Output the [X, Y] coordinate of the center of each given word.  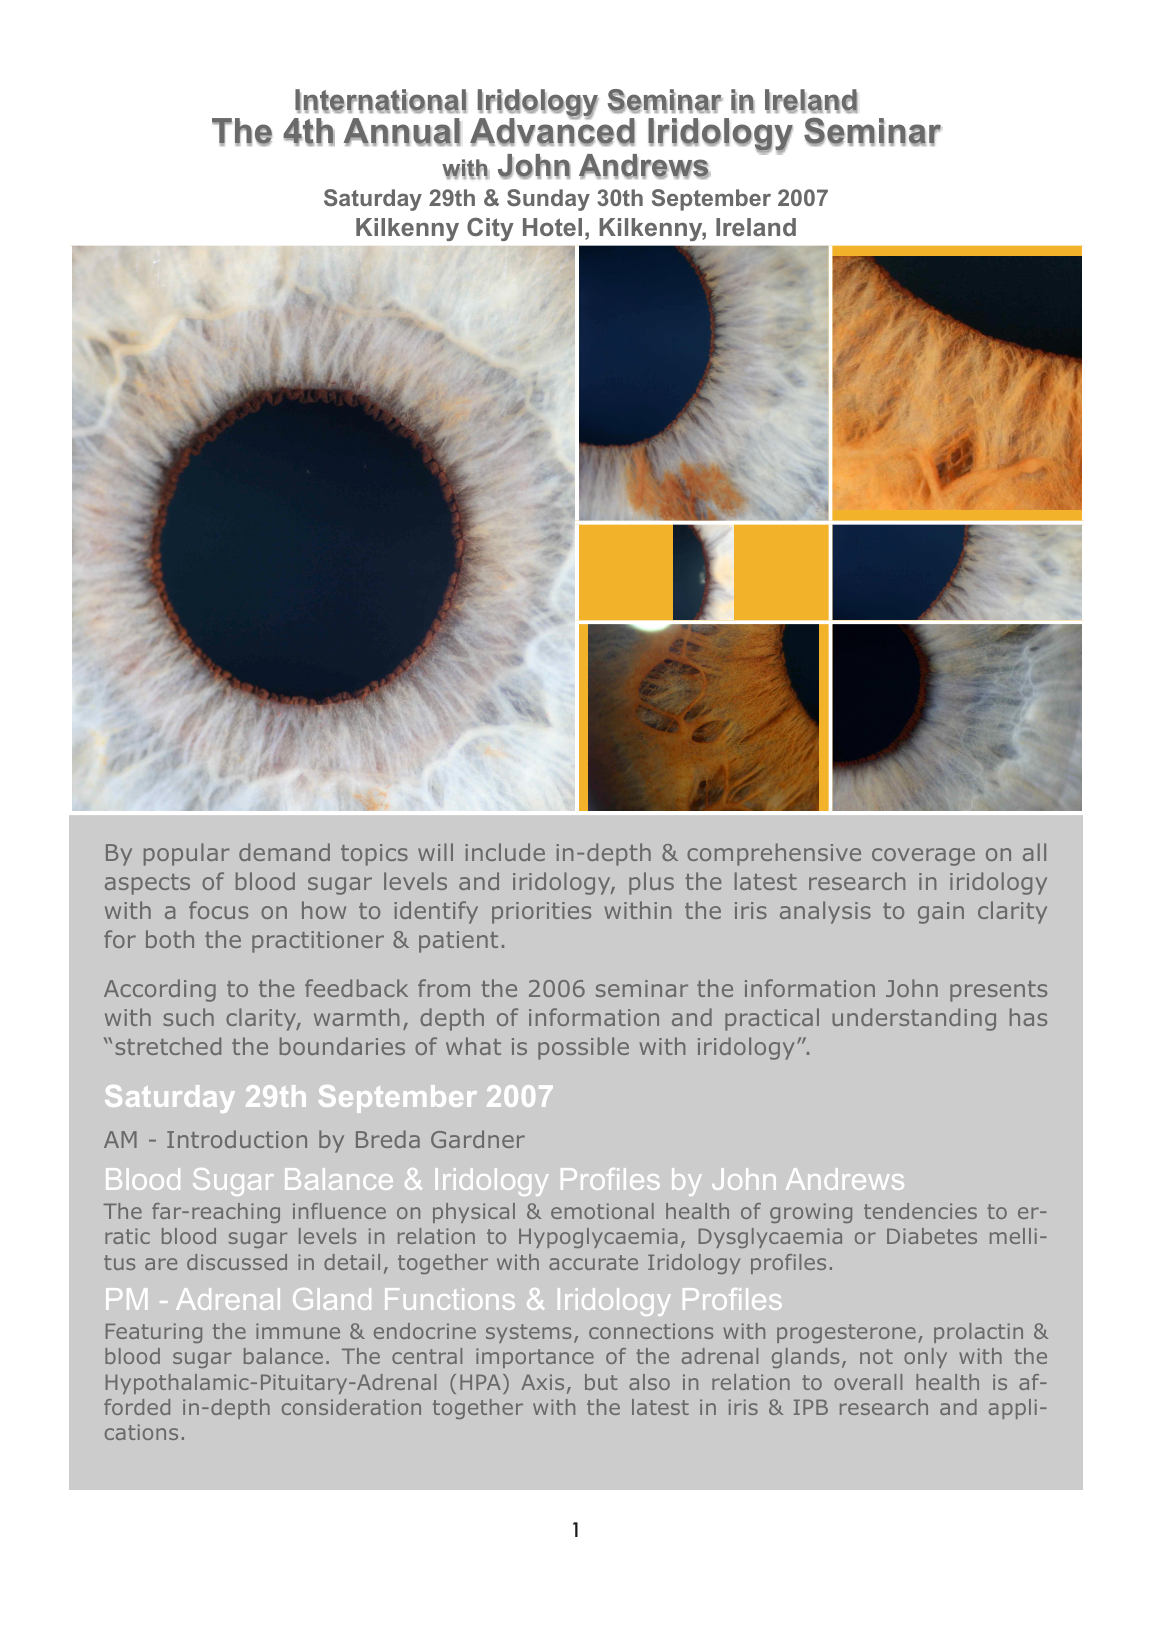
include [505, 852]
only [925, 1358]
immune [298, 1331]
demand [284, 852]
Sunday [548, 200]
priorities [541, 913]
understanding [914, 1019]
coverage [923, 857]
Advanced [552, 131]
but [601, 1382]
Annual [402, 132]
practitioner [318, 942]
